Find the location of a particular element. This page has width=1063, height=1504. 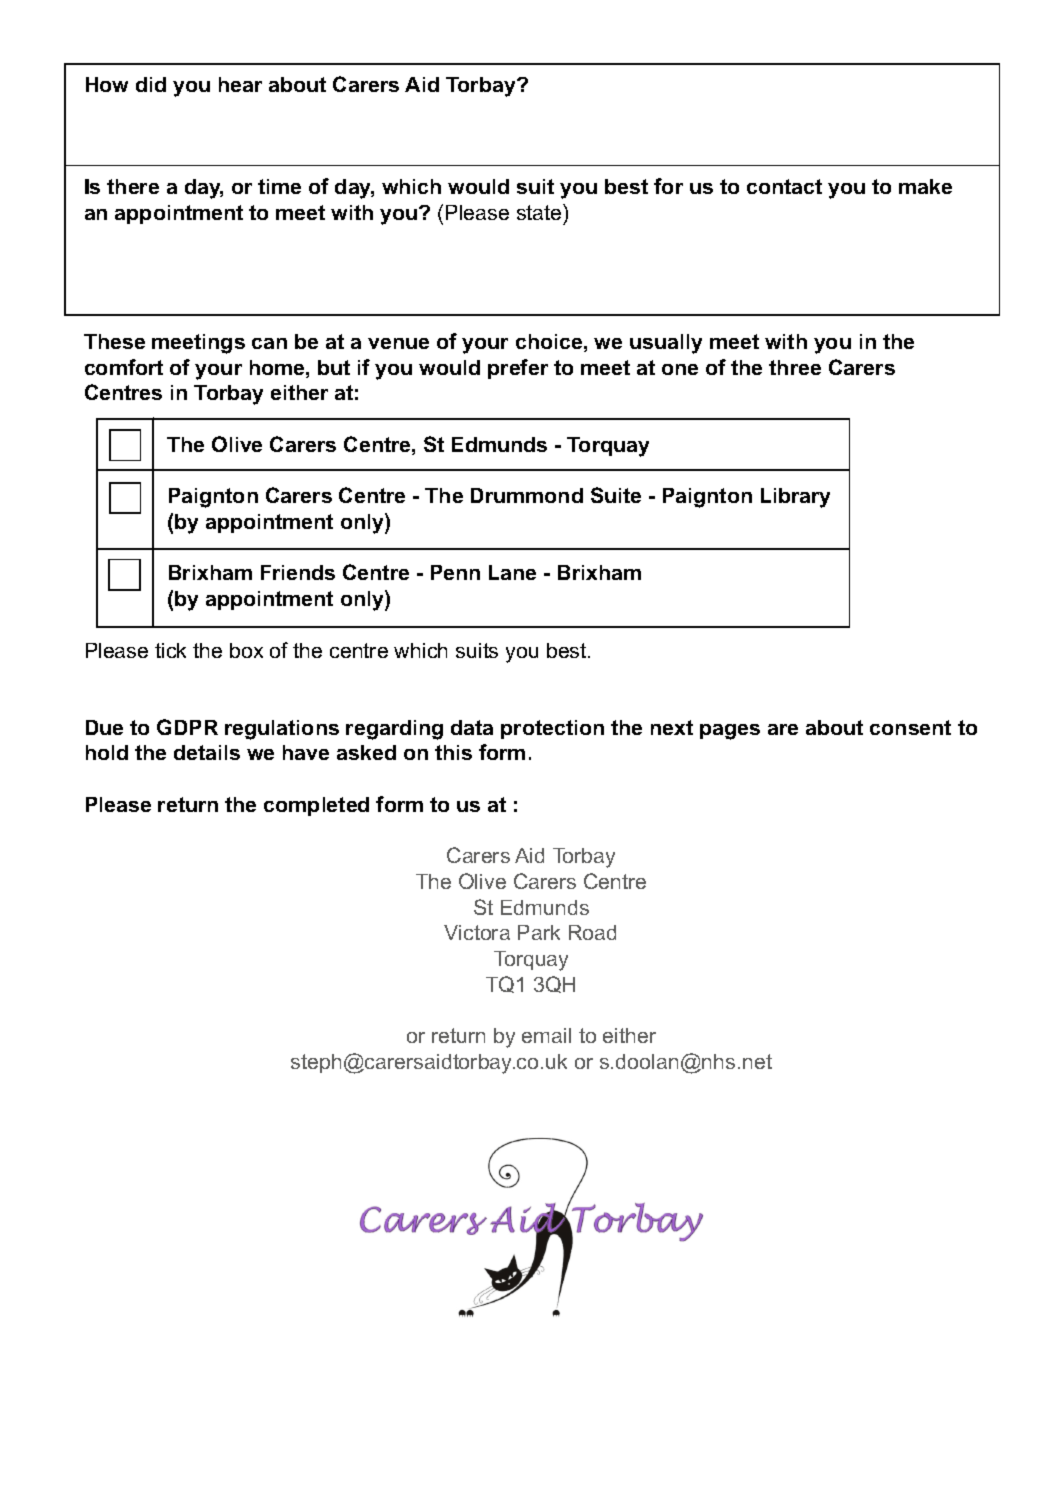

GDPR is located at coordinates (187, 727).
